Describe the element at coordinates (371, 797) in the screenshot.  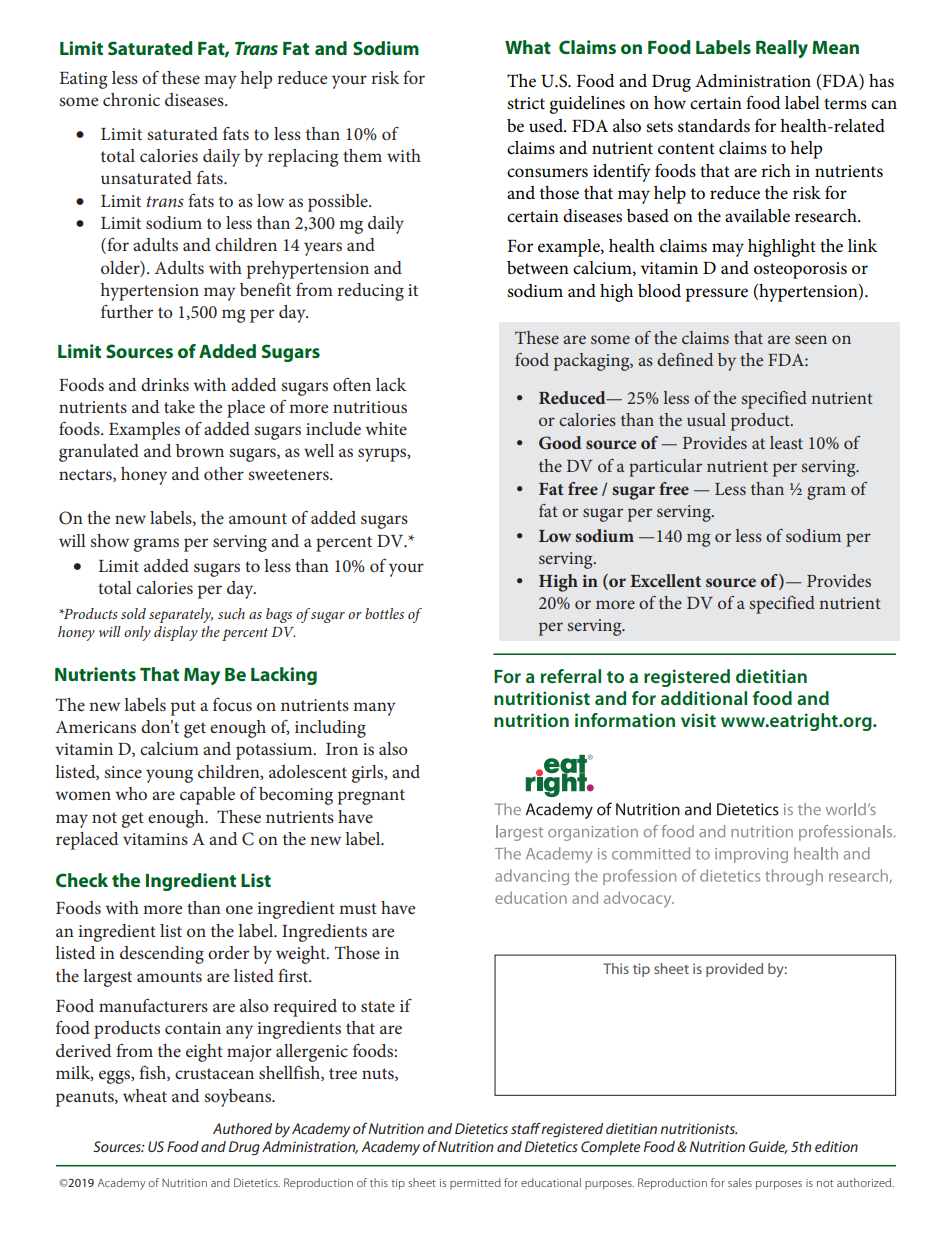
I see `pregnant` at that location.
